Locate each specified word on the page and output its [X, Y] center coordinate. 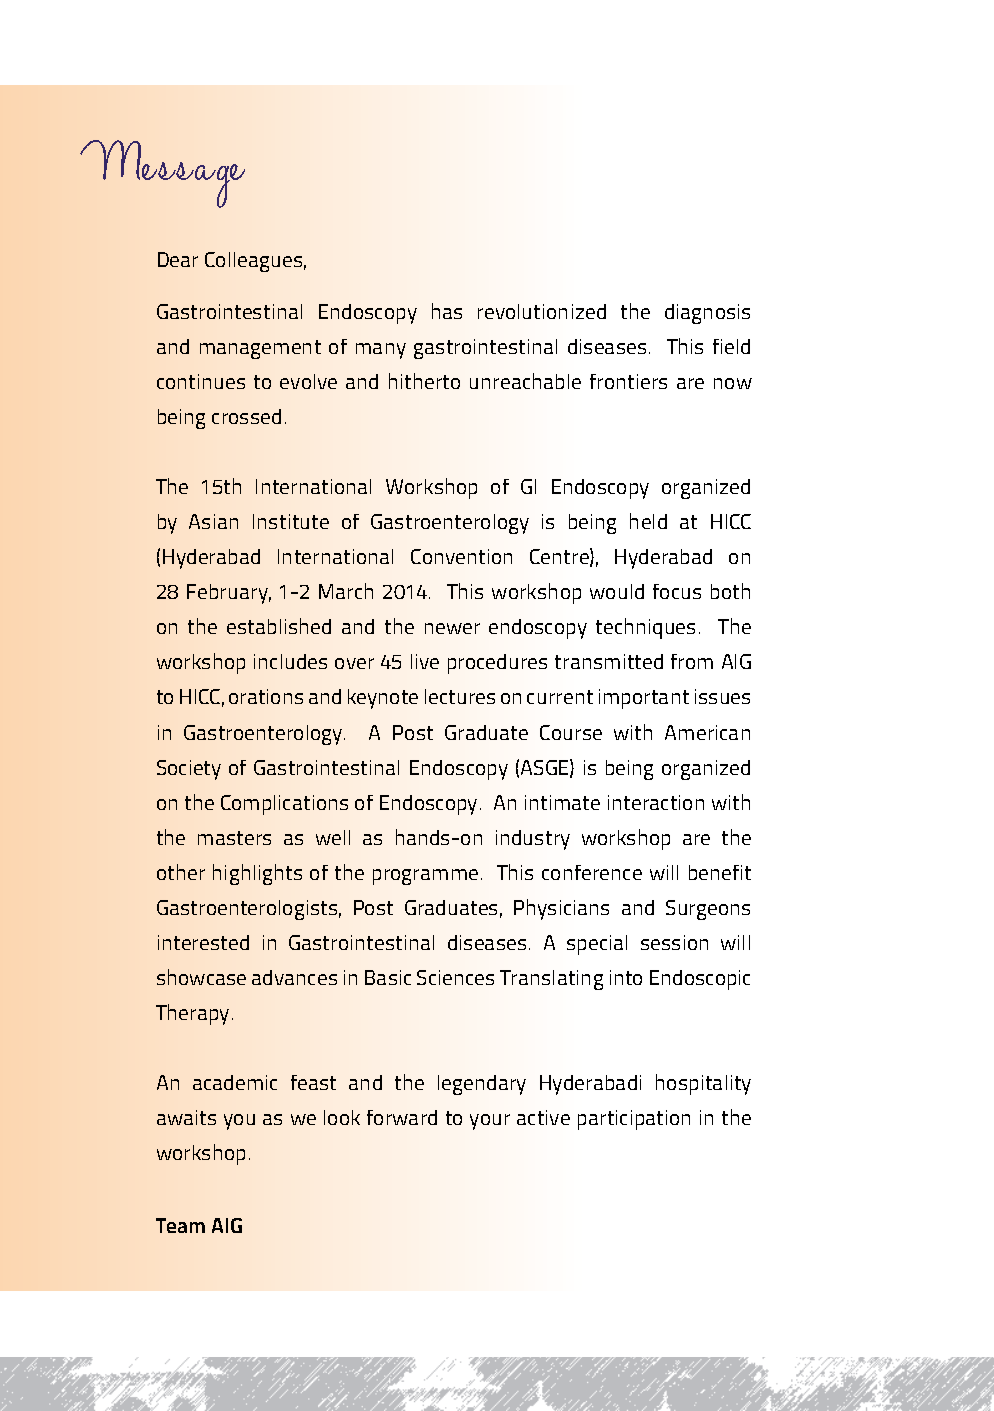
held [648, 521]
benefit [720, 872]
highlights [257, 874]
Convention [461, 556]
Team [180, 1225]
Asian [213, 521]
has [447, 311]
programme [425, 877]
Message [162, 174]
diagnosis [707, 314]
